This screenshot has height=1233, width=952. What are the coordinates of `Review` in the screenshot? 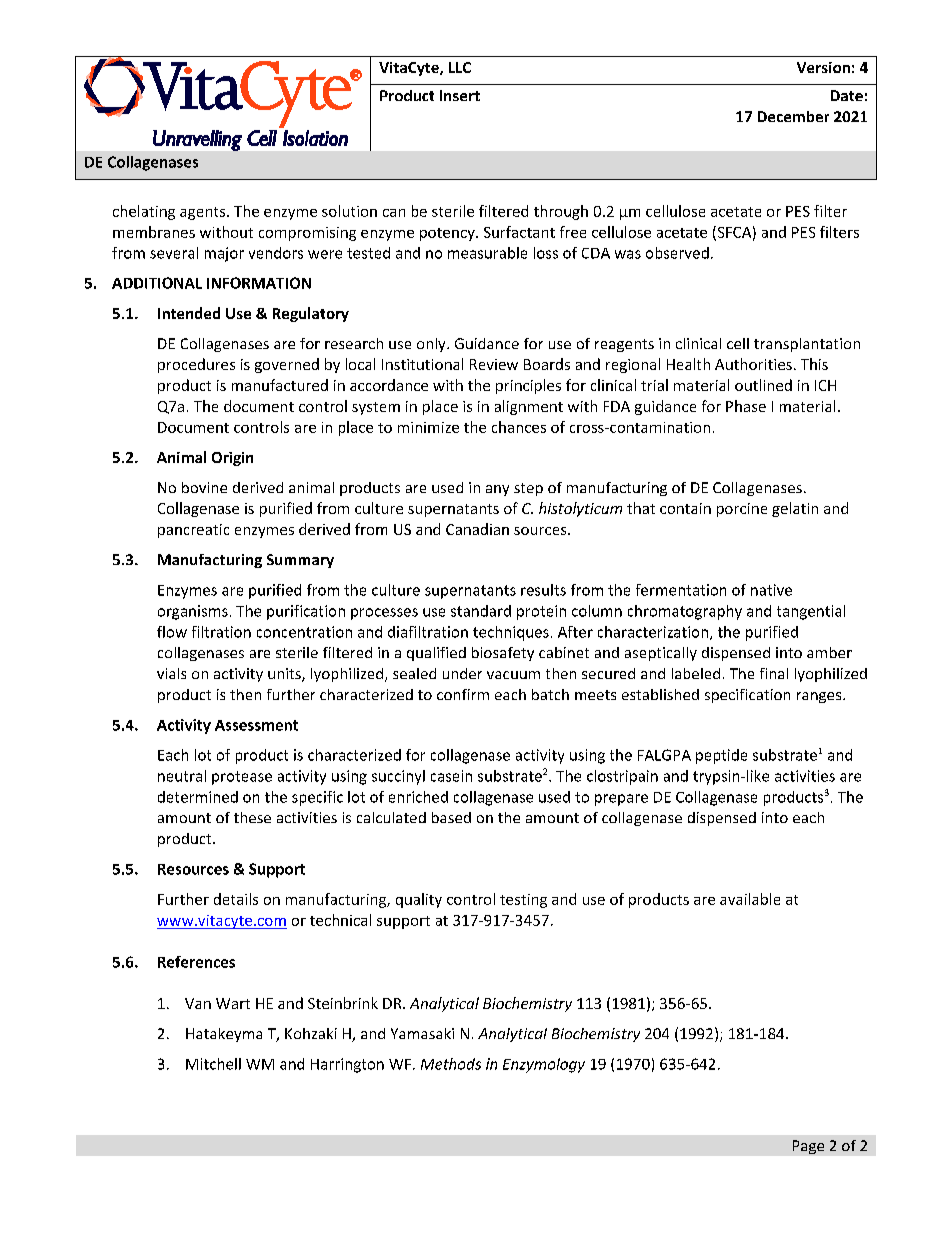 It's located at (494, 364).
